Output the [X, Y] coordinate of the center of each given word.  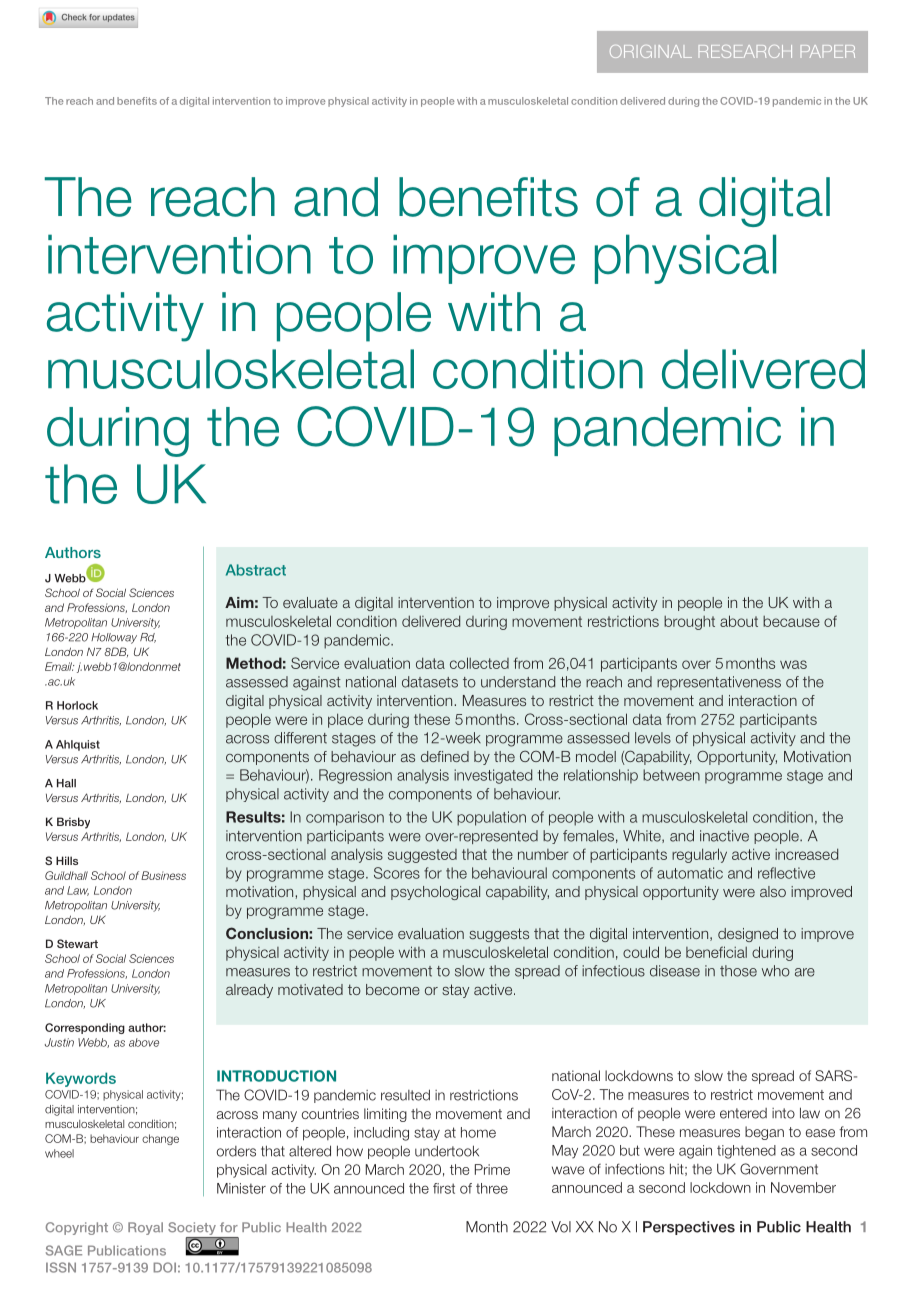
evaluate [310, 602]
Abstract [256, 570]
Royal [145, 1228]
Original [651, 51]
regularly [699, 855]
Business [163, 875]
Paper [828, 51]
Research [745, 51]
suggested [422, 856]
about [739, 621]
